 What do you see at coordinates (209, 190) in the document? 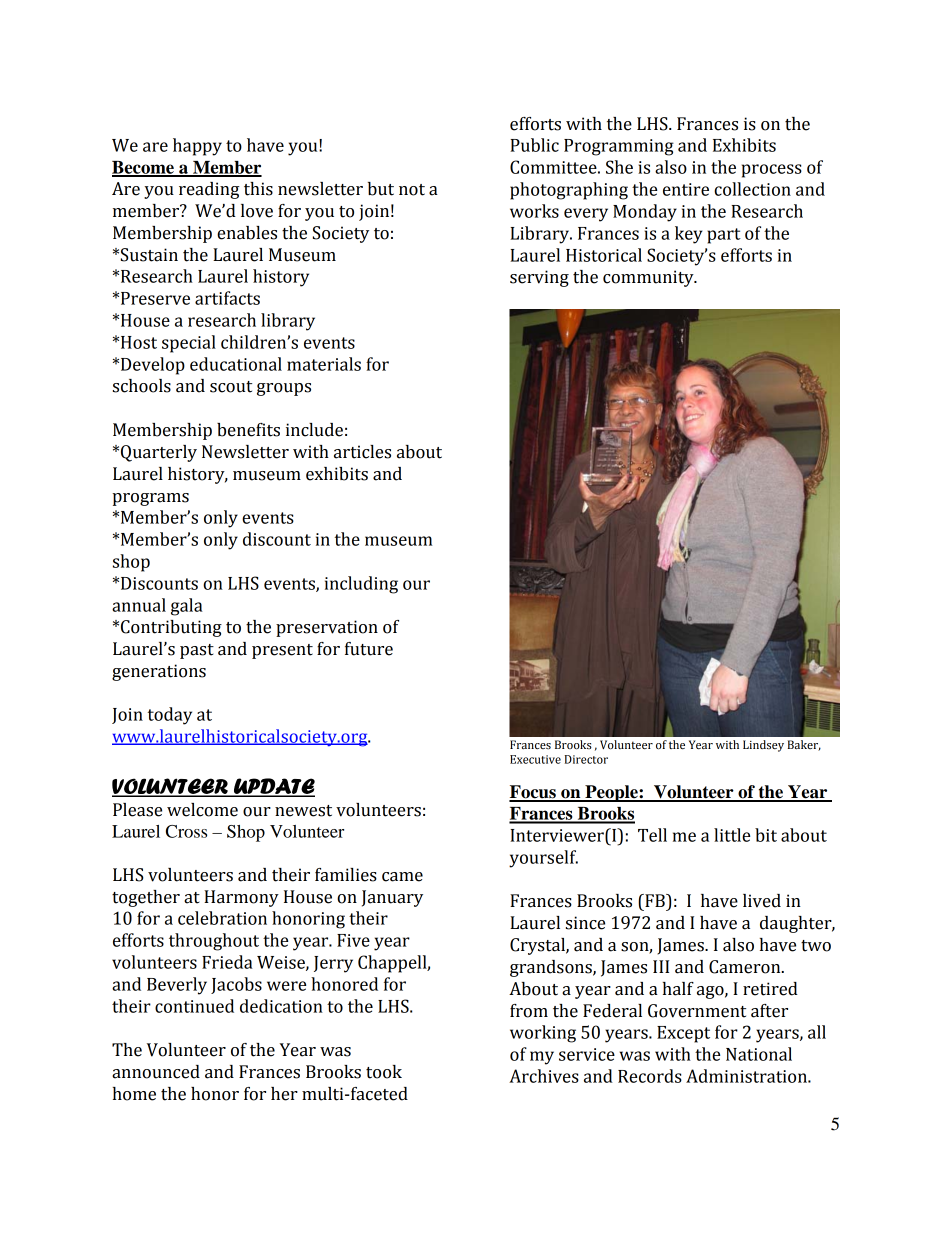
I see `reading` at bounding box center [209, 190].
